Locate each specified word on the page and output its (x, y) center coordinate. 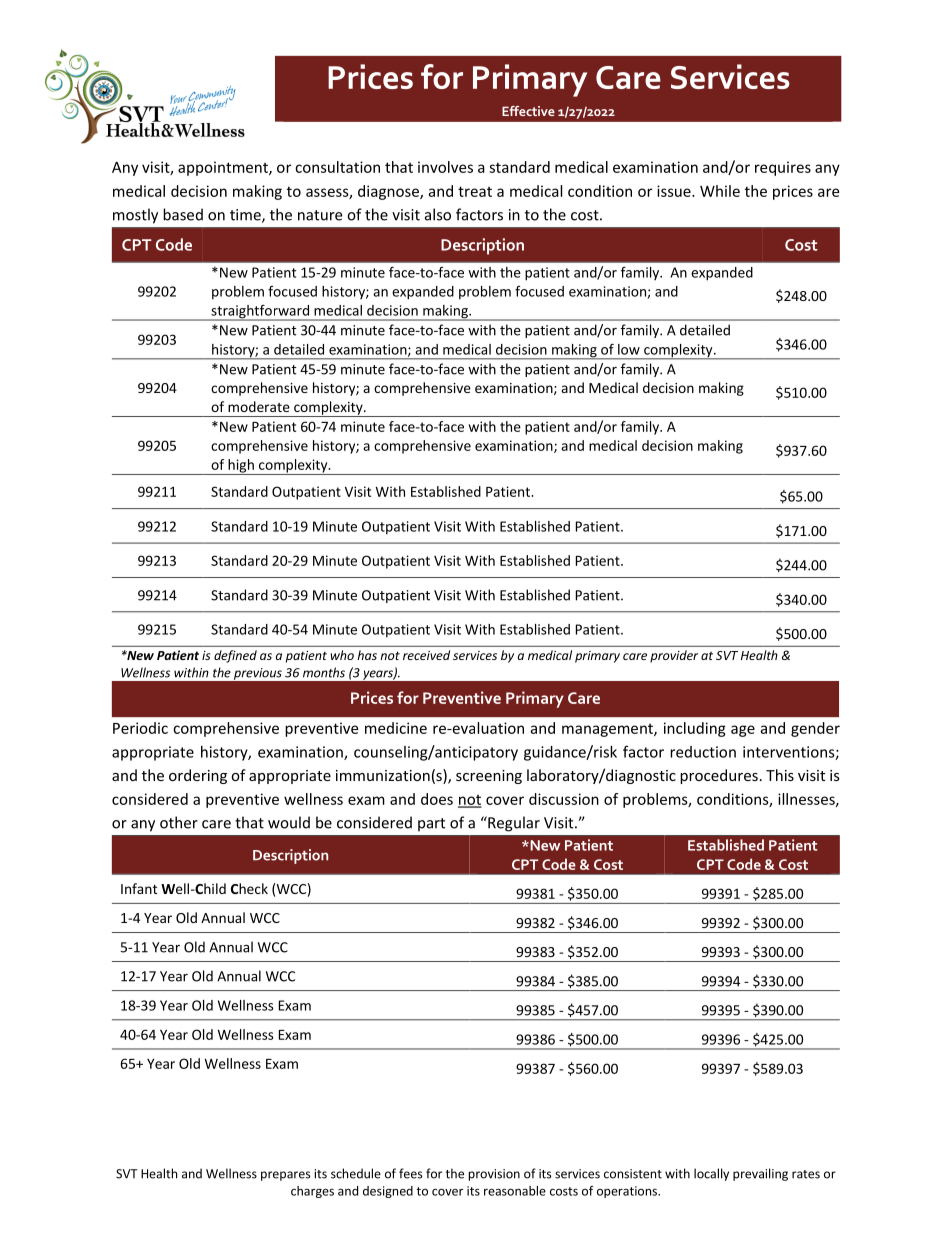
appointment (224, 168)
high (241, 467)
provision (494, 1175)
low (629, 349)
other (179, 822)
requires (783, 168)
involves (445, 167)
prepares (285, 1176)
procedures (719, 776)
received (426, 655)
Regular (513, 824)
